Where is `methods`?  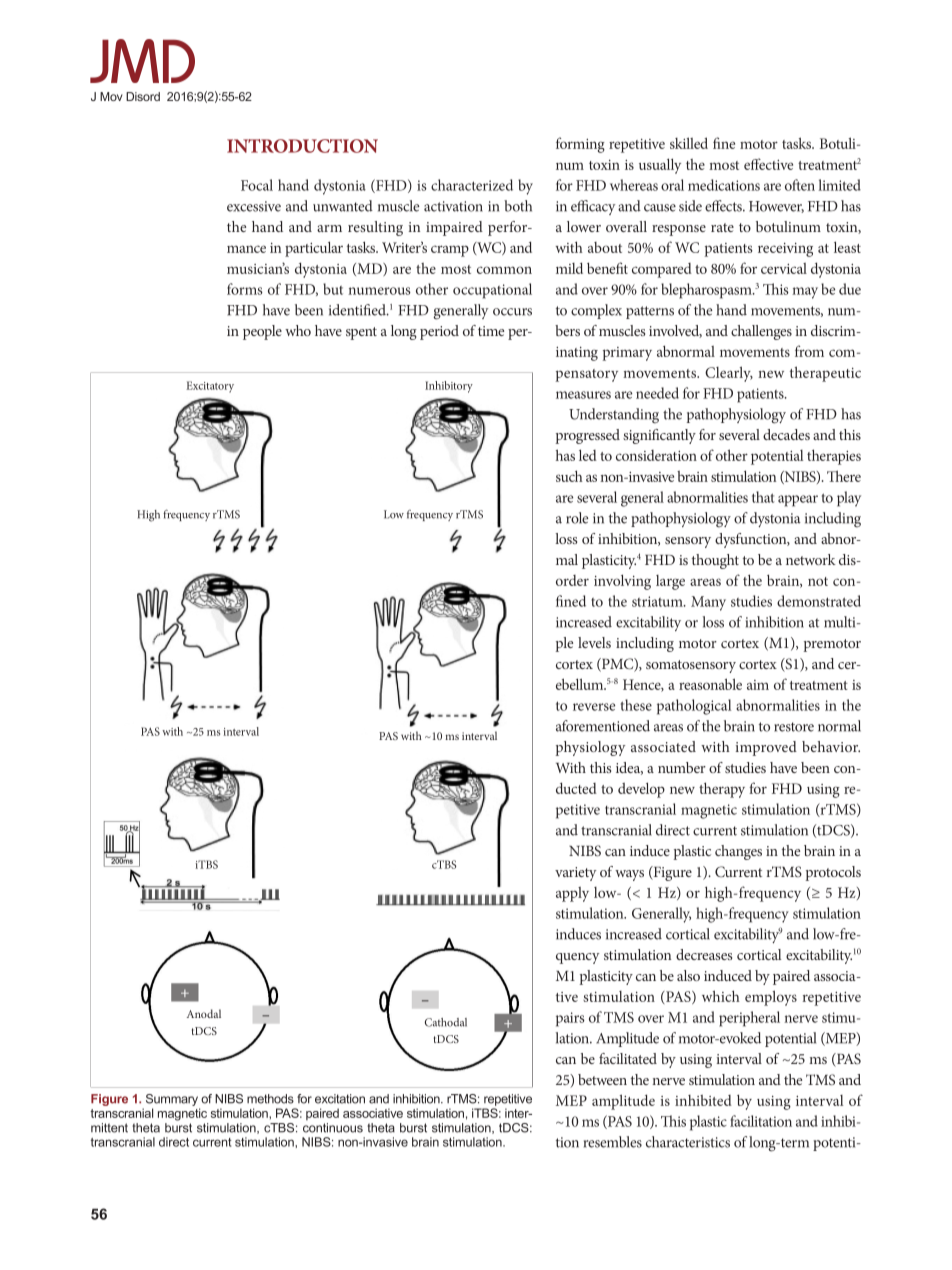
methods is located at coordinates (270, 1099).
